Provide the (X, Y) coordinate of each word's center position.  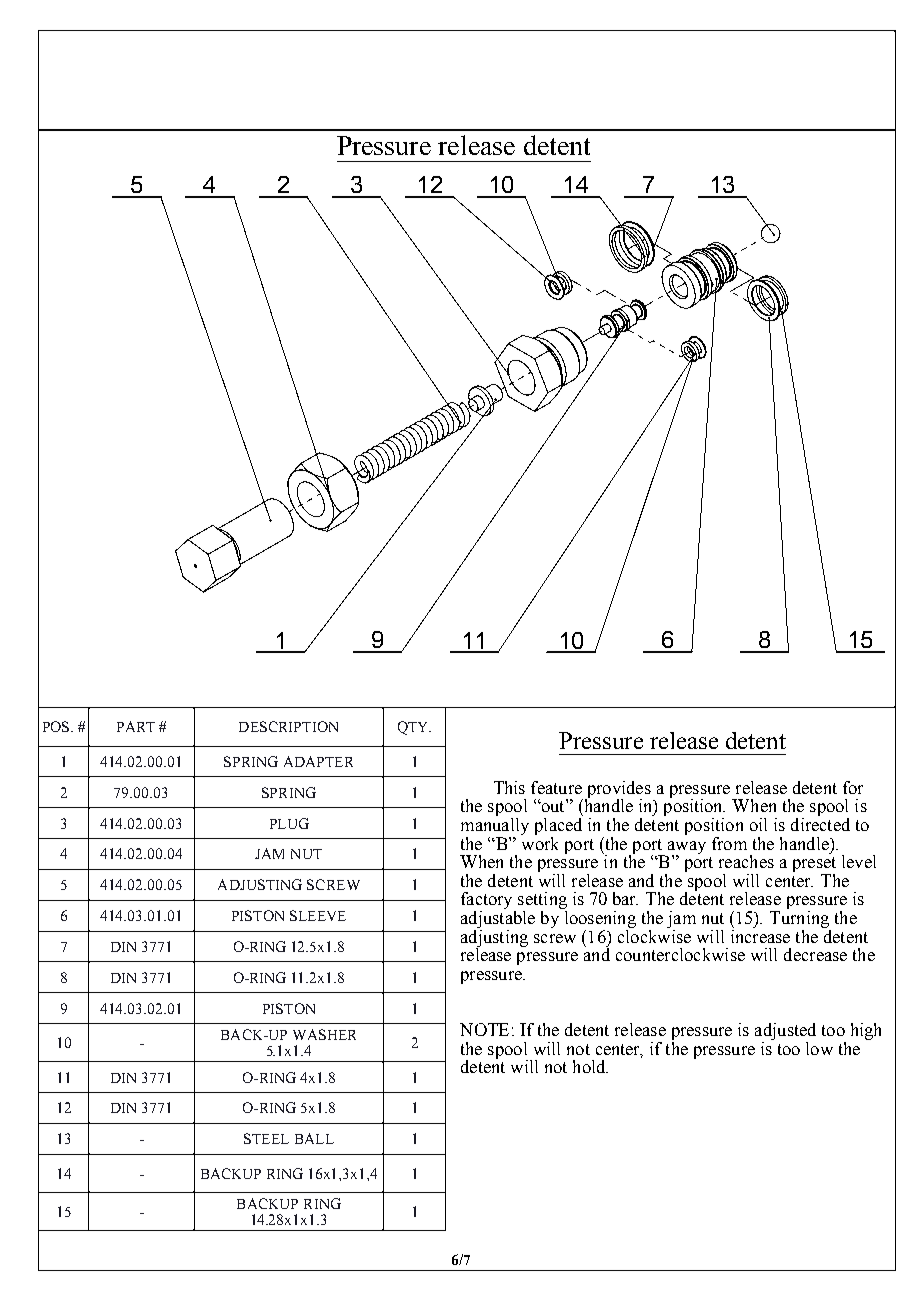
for (853, 787)
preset (814, 866)
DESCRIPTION (288, 726)
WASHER (324, 1034)
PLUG (289, 823)
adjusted (785, 1031)
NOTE (484, 1029)
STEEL (266, 1138)
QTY (414, 728)
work (539, 842)
